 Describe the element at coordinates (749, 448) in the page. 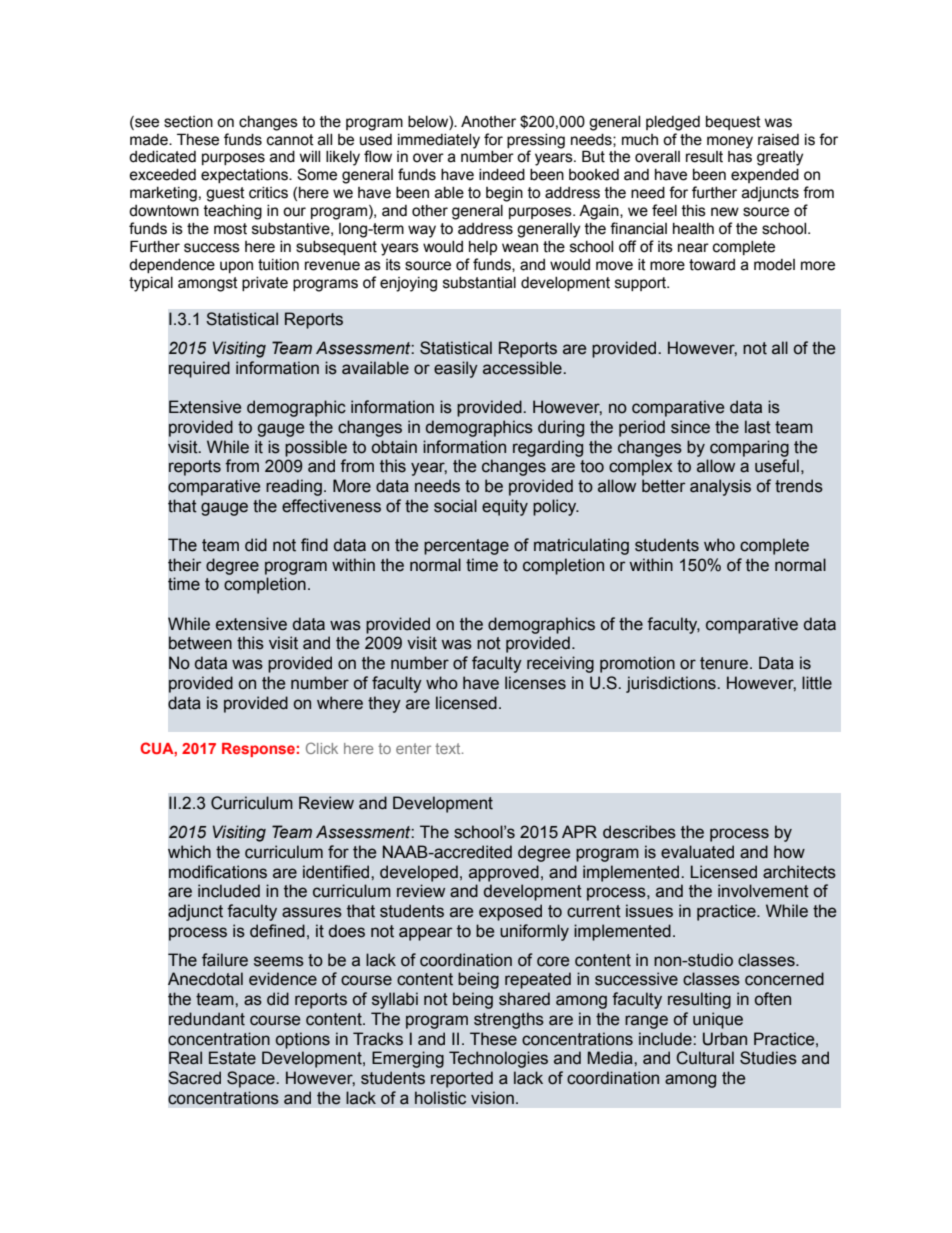

I see `comparing` at that location.
